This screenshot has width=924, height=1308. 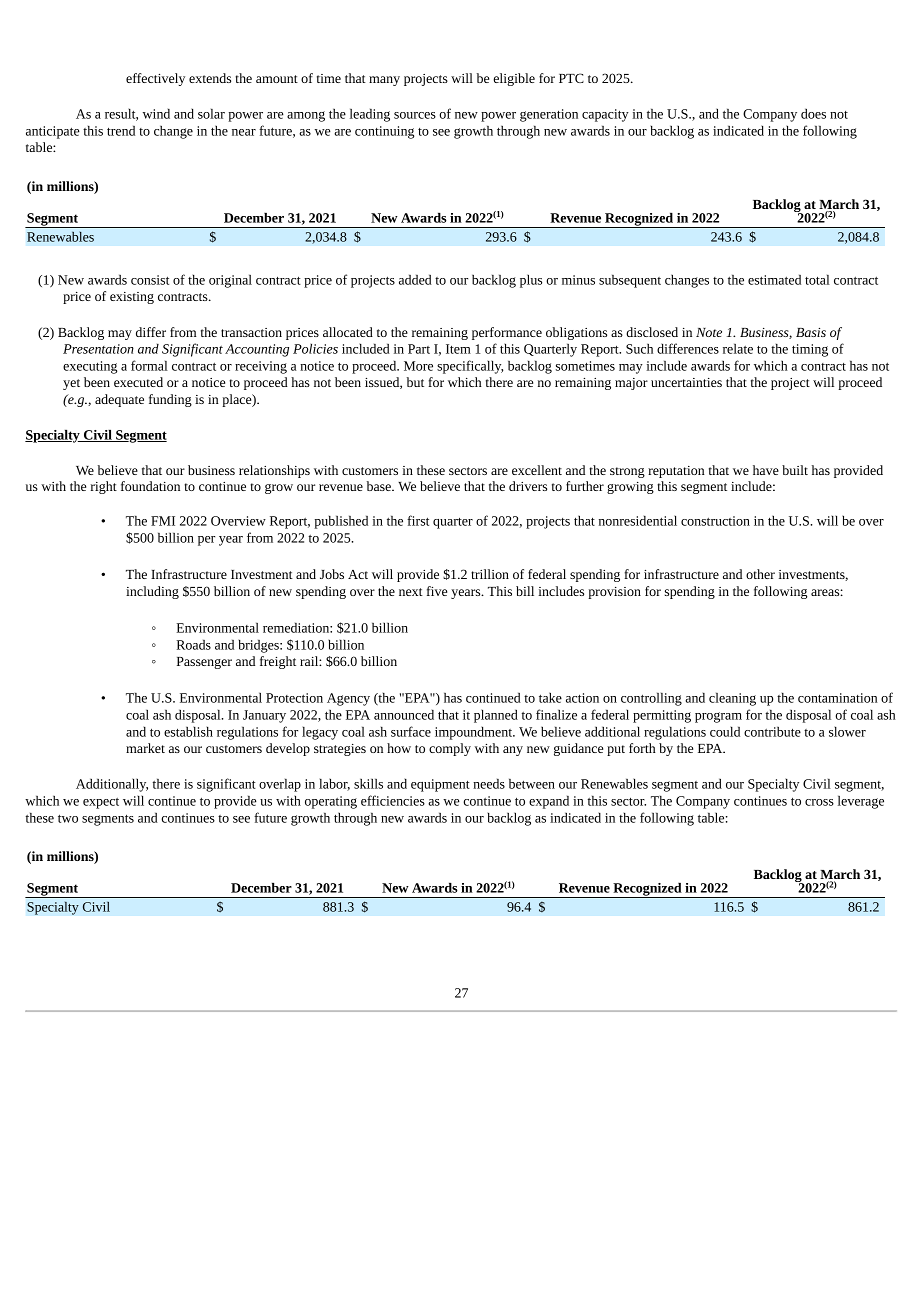 What do you see at coordinates (163, 521) in the screenshot?
I see `FMI` at bounding box center [163, 521].
